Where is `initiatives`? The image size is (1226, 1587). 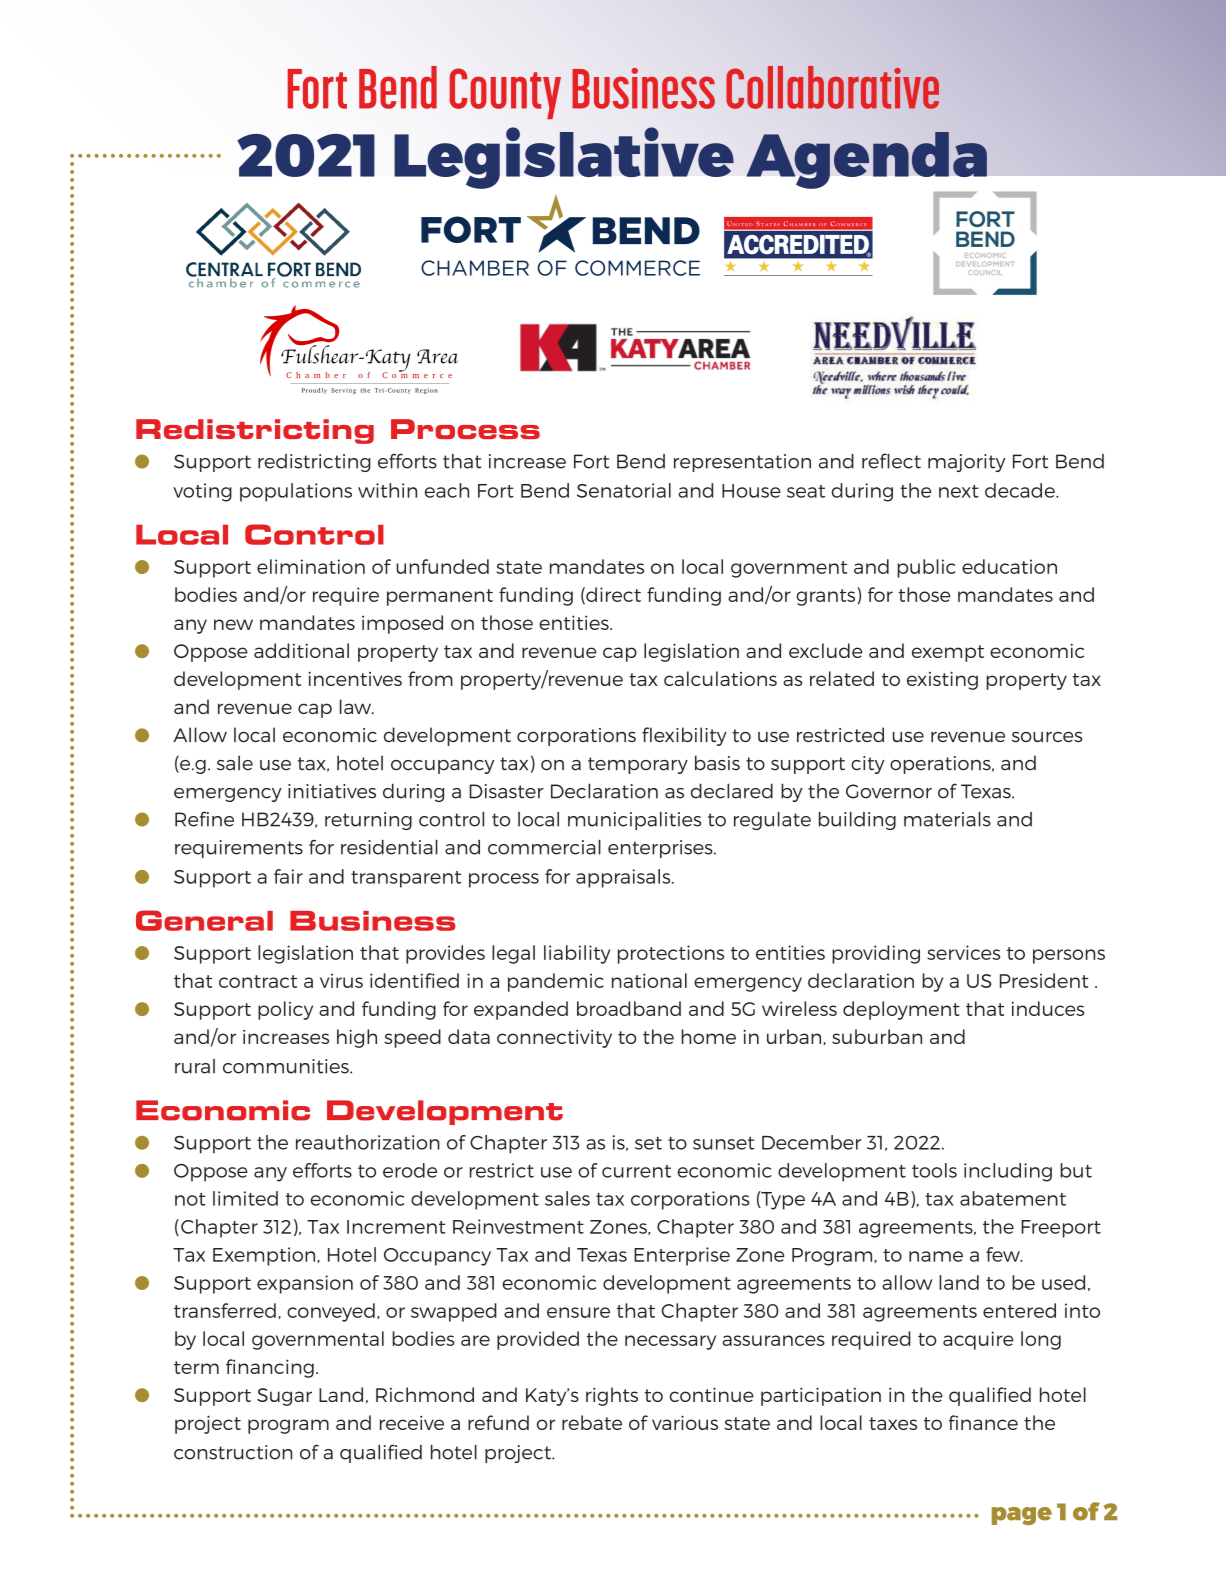 initiatives is located at coordinates (332, 791).
